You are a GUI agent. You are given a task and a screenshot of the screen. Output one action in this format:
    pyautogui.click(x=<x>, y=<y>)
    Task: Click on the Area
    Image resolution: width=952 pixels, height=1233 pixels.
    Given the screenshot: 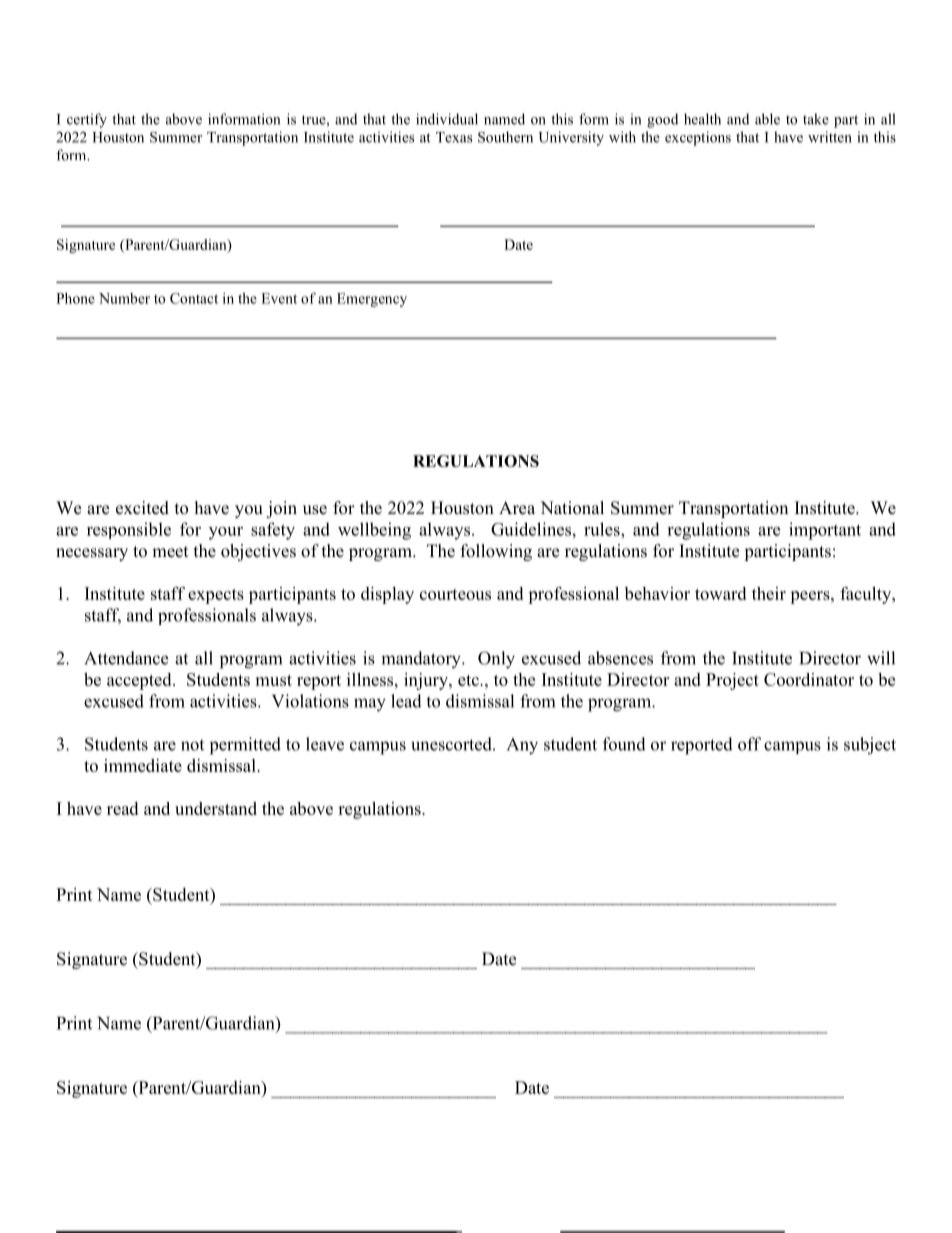 What is the action you would take?
    pyautogui.click(x=517, y=508)
